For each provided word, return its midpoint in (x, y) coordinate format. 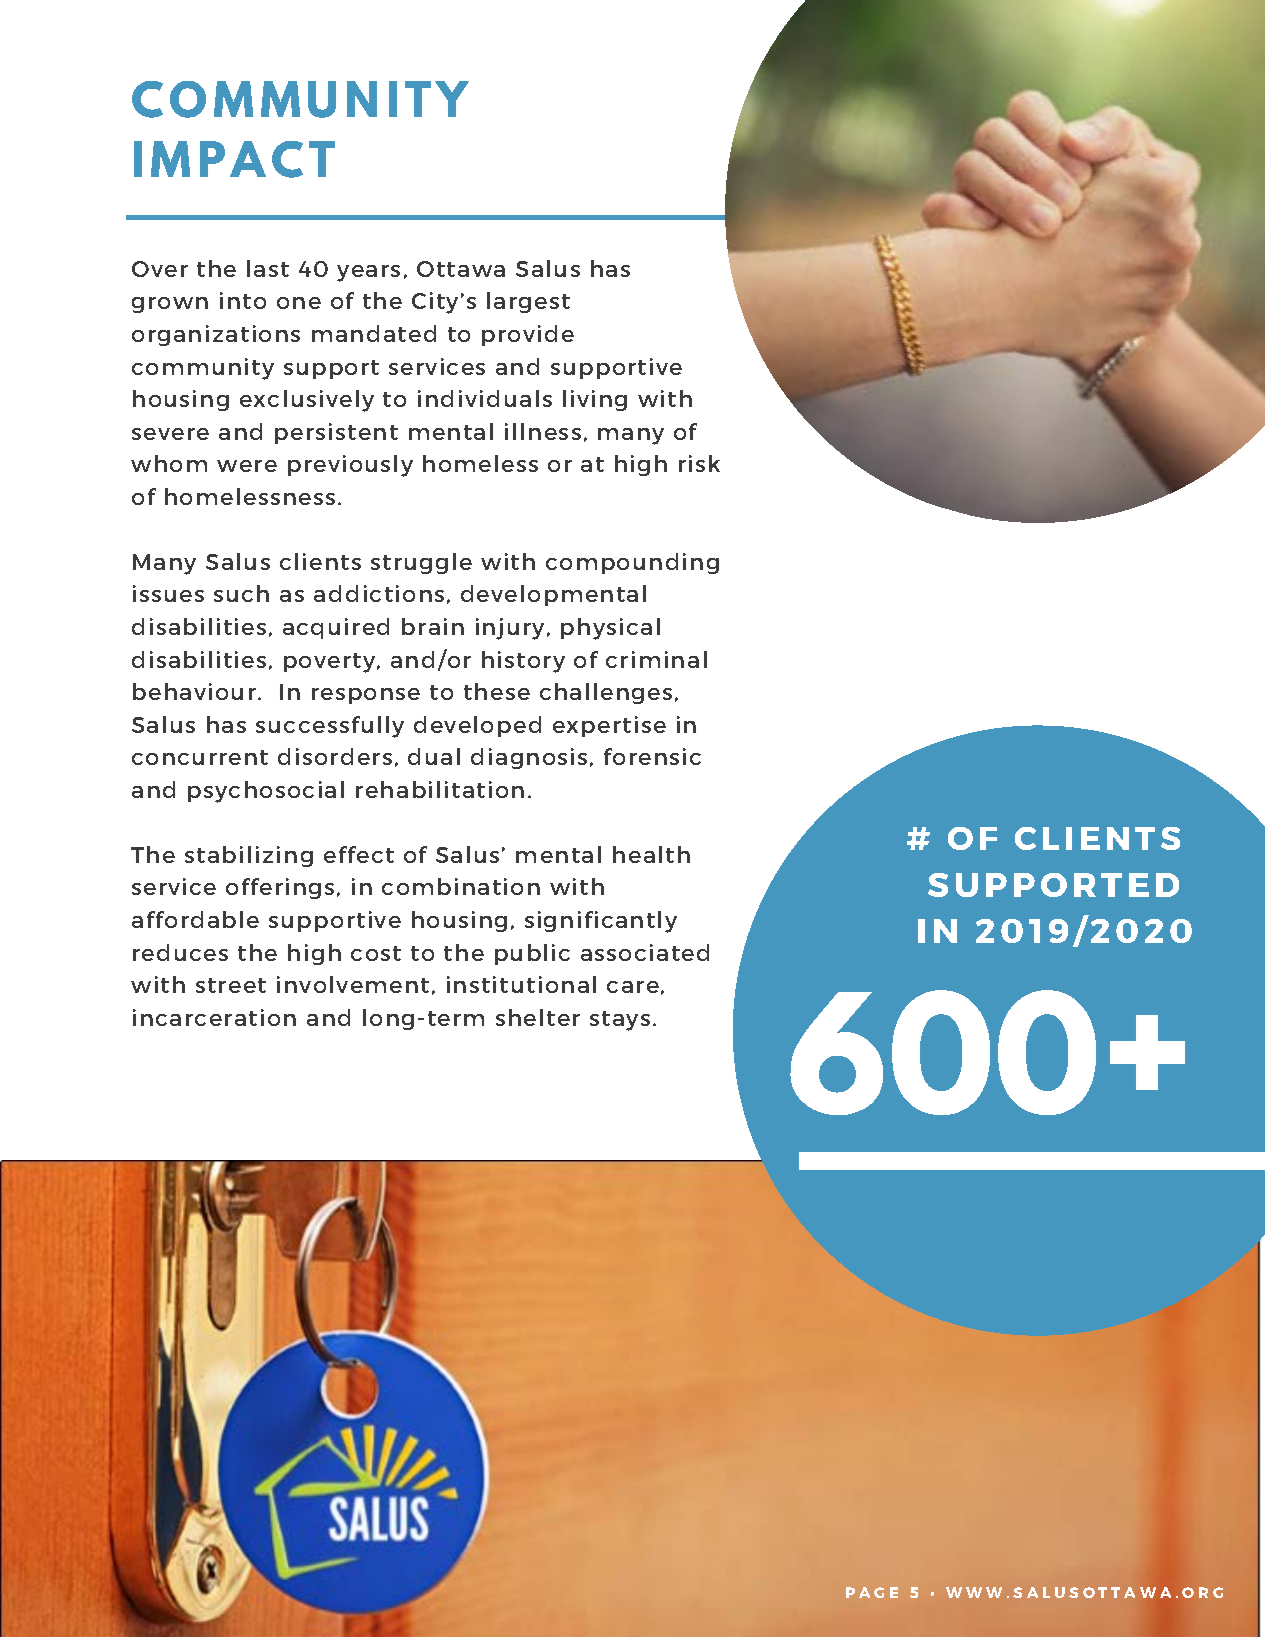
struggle (421, 563)
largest (528, 302)
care (633, 987)
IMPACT (234, 159)
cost (376, 953)
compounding (632, 563)
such (241, 593)
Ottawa (461, 269)
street (231, 985)
